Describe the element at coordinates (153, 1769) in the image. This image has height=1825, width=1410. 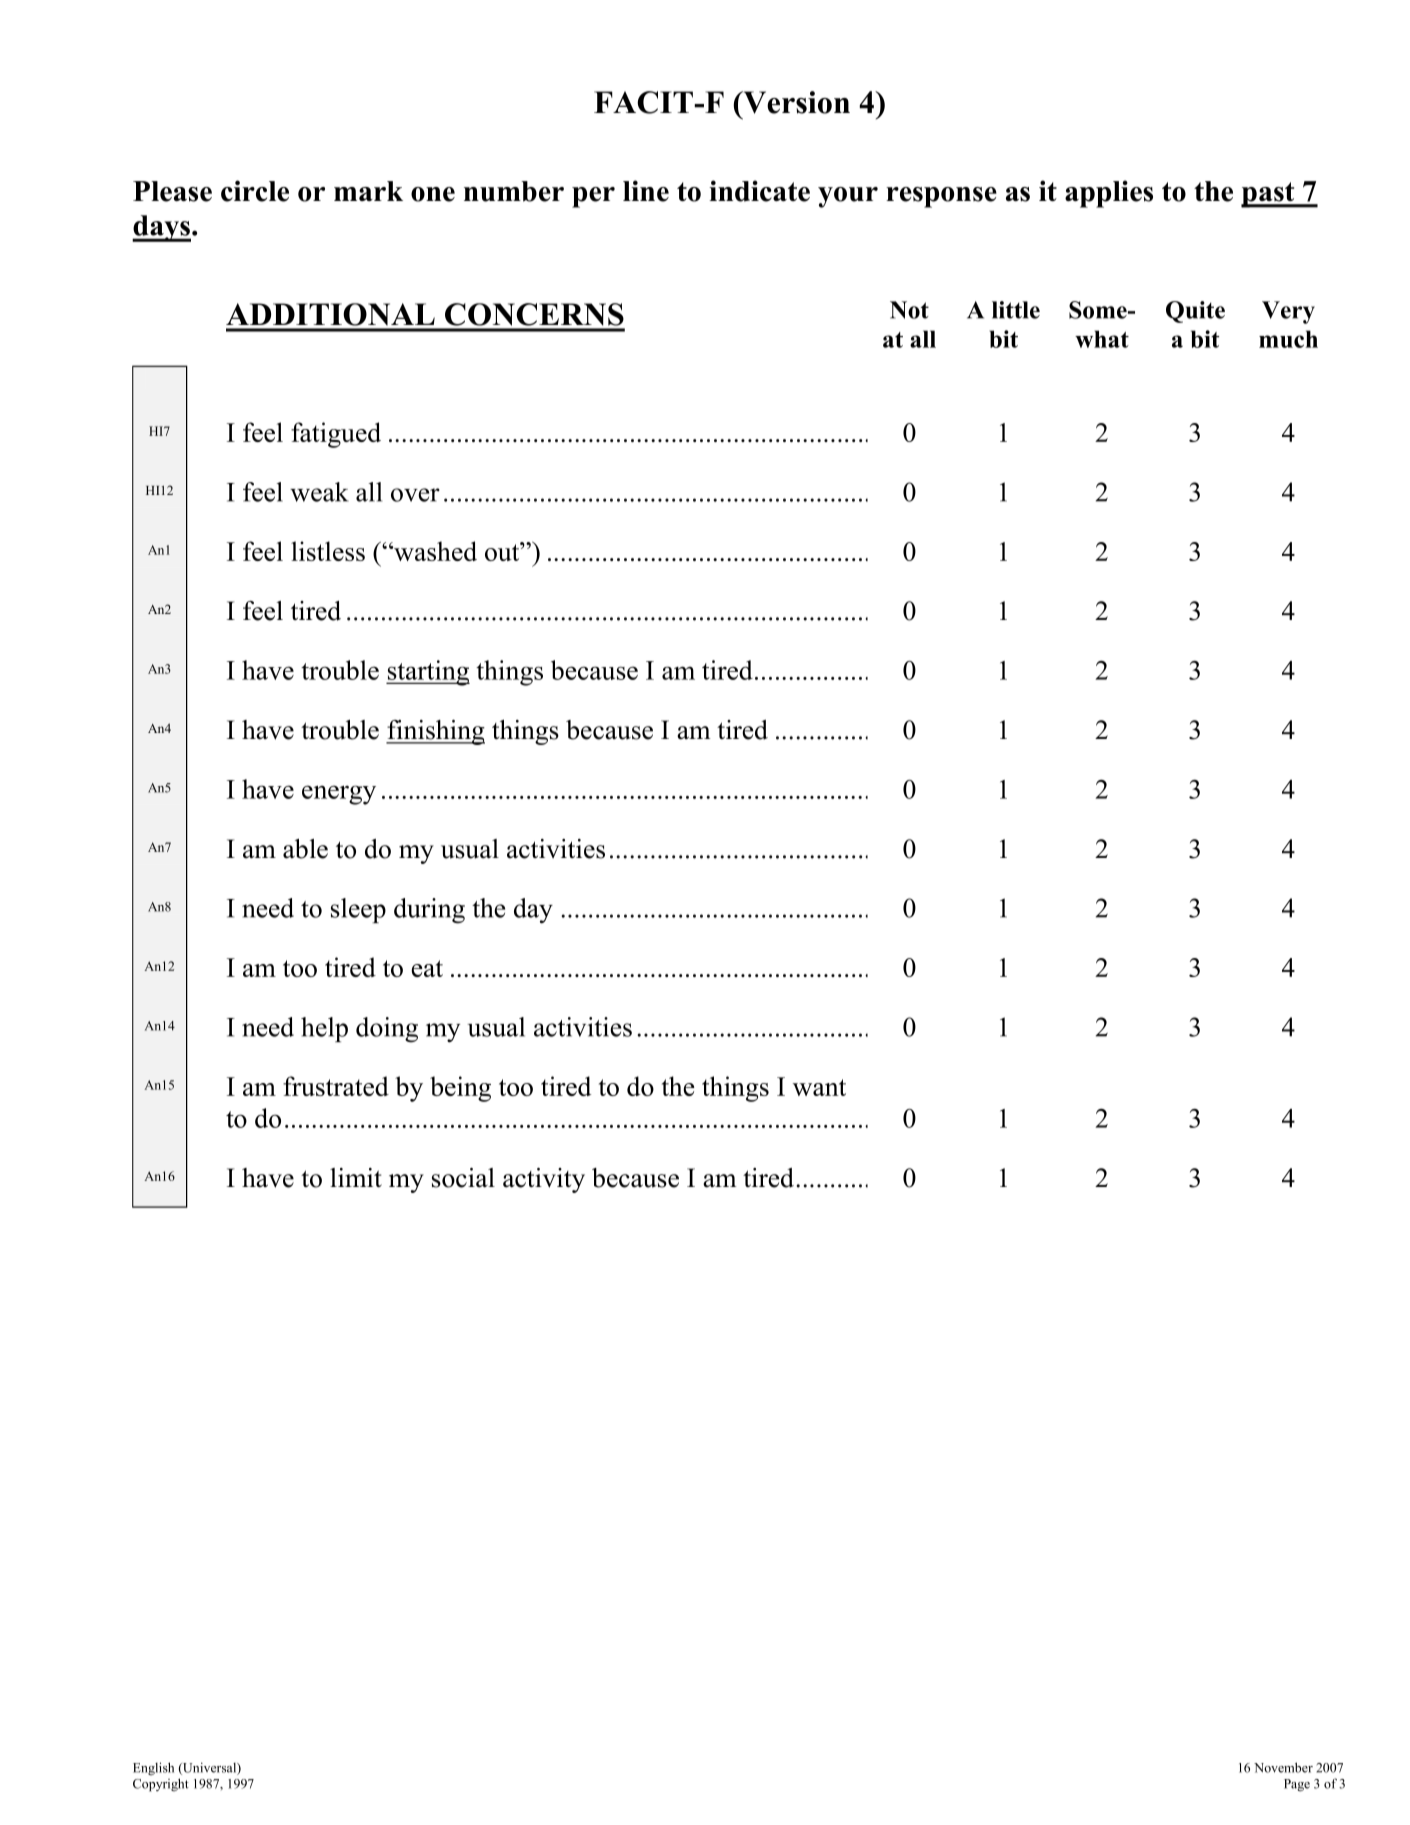
I see `English` at that location.
